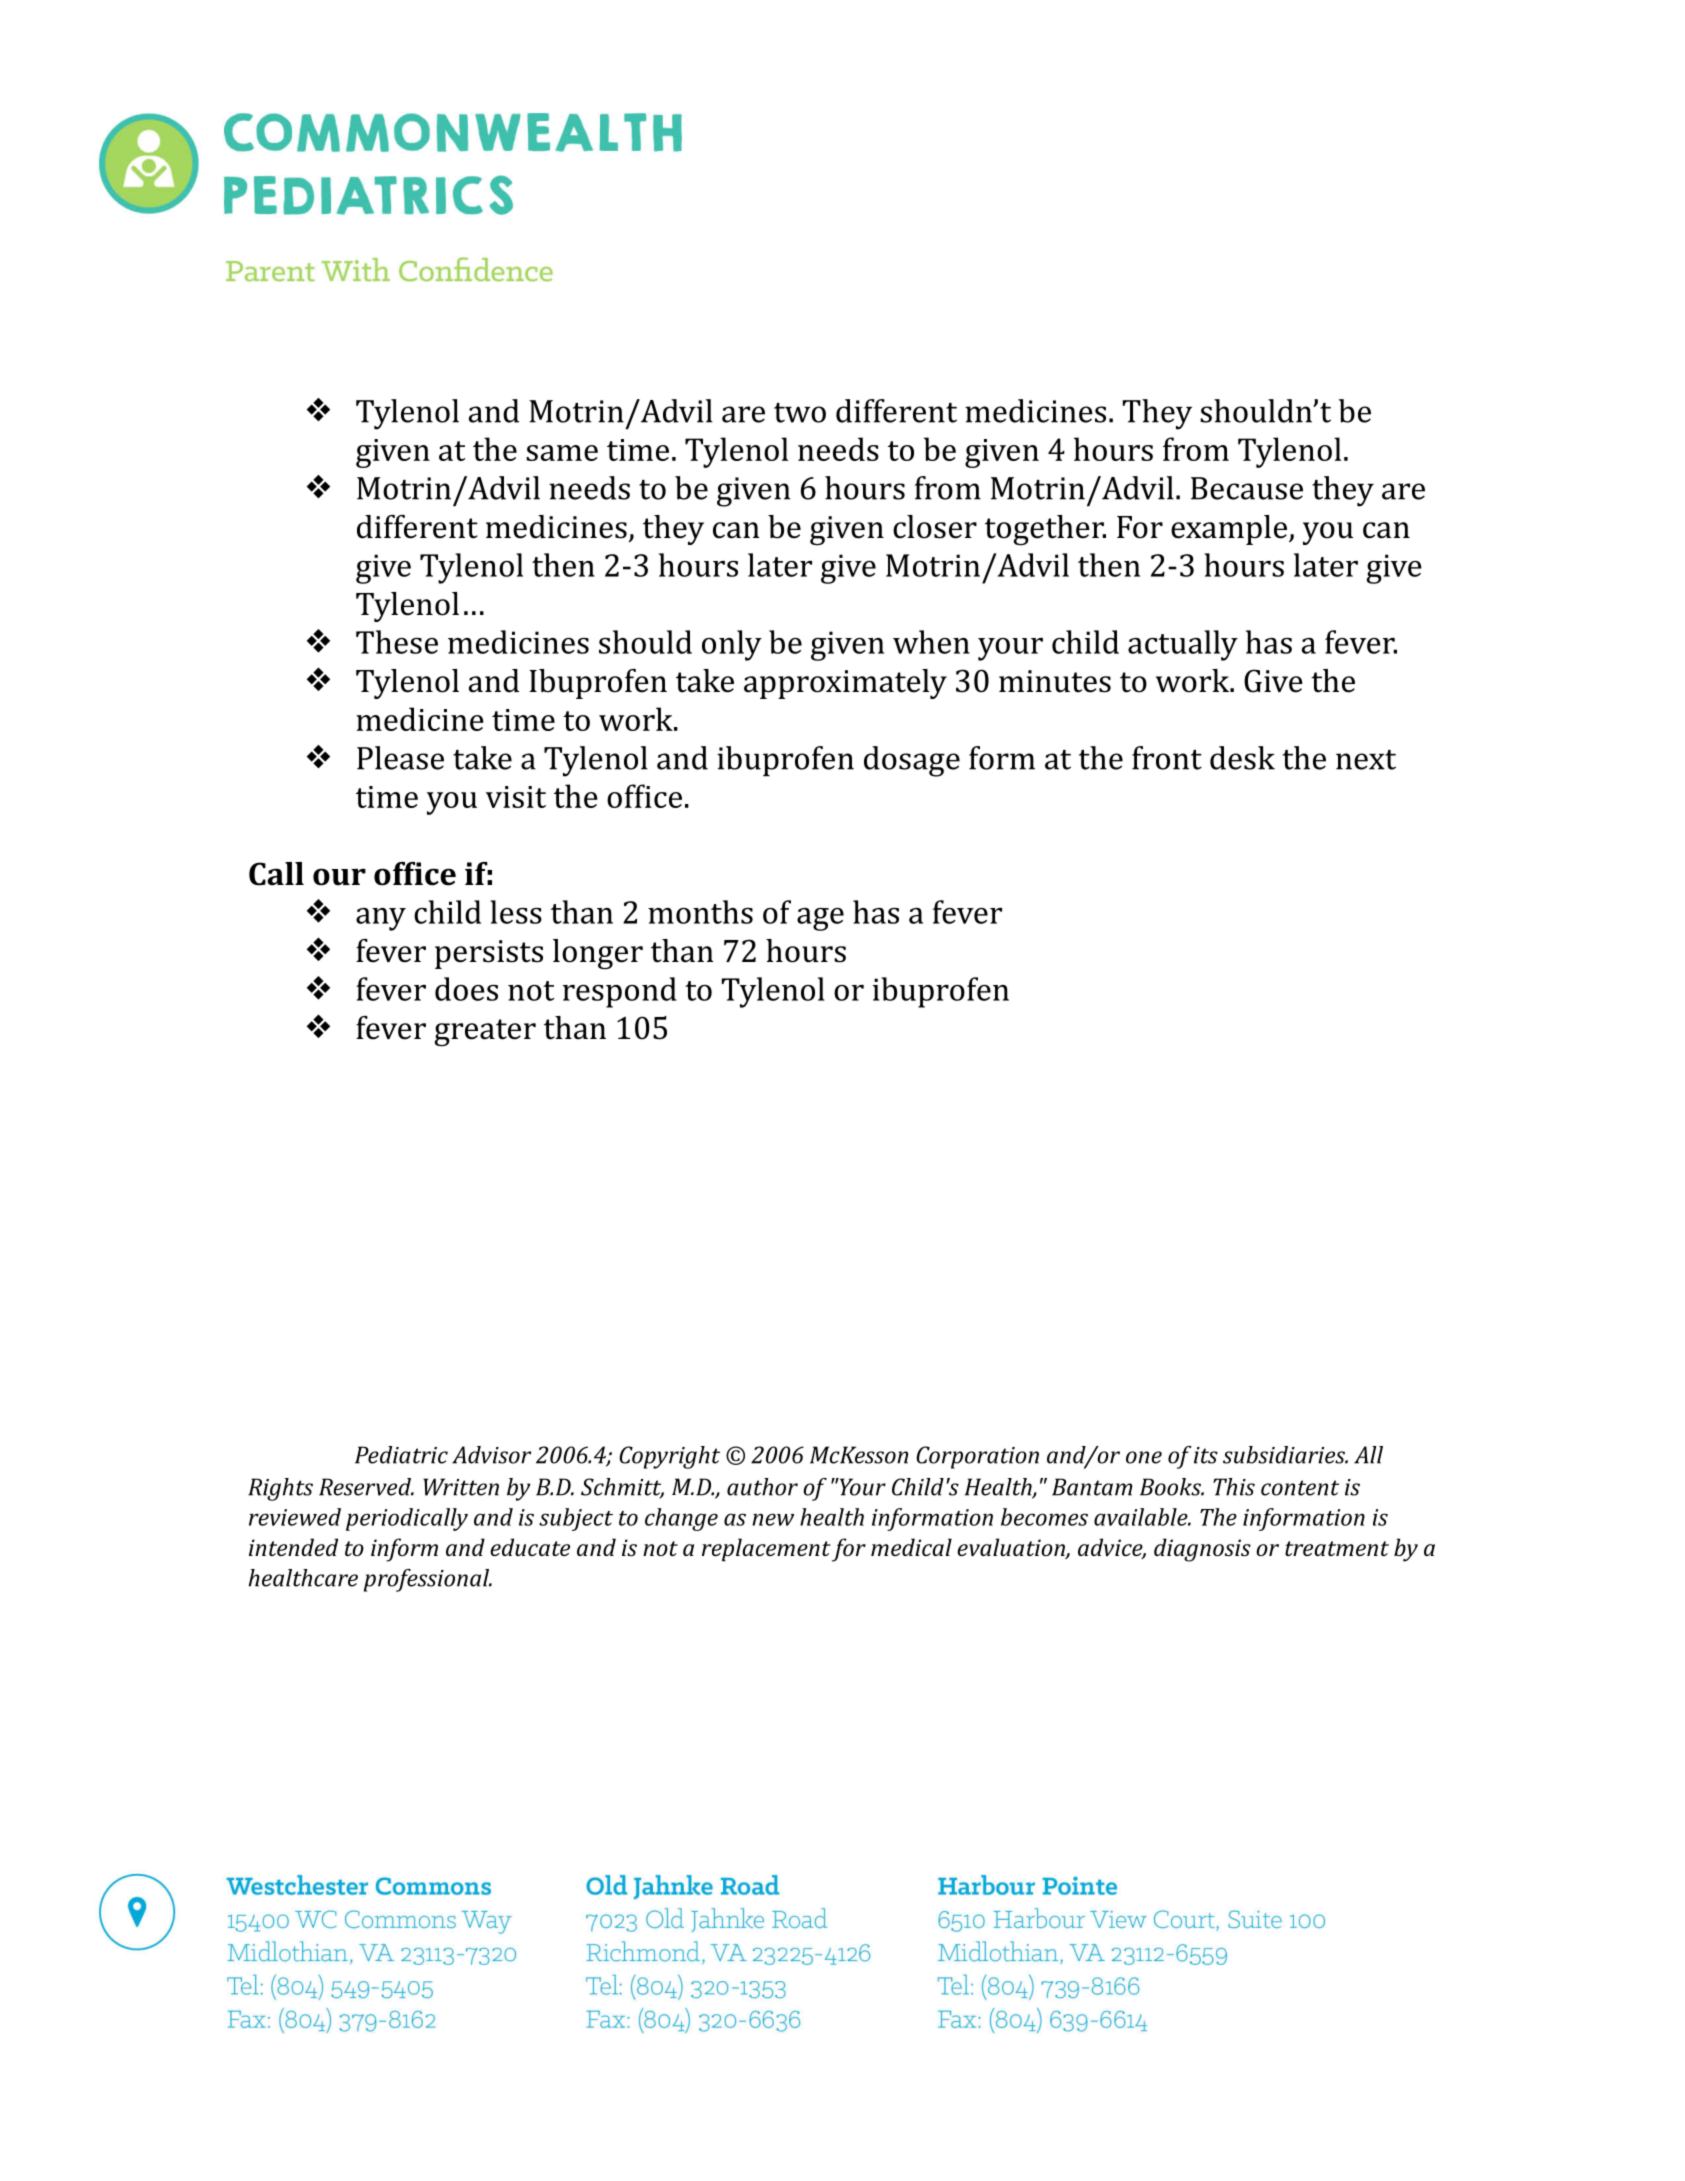 This screenshot has height=2181, width=1685. What do you see at coordinates (845, 684) in the screenshot?
I see `approximately` at bounding box center [845, 684].
